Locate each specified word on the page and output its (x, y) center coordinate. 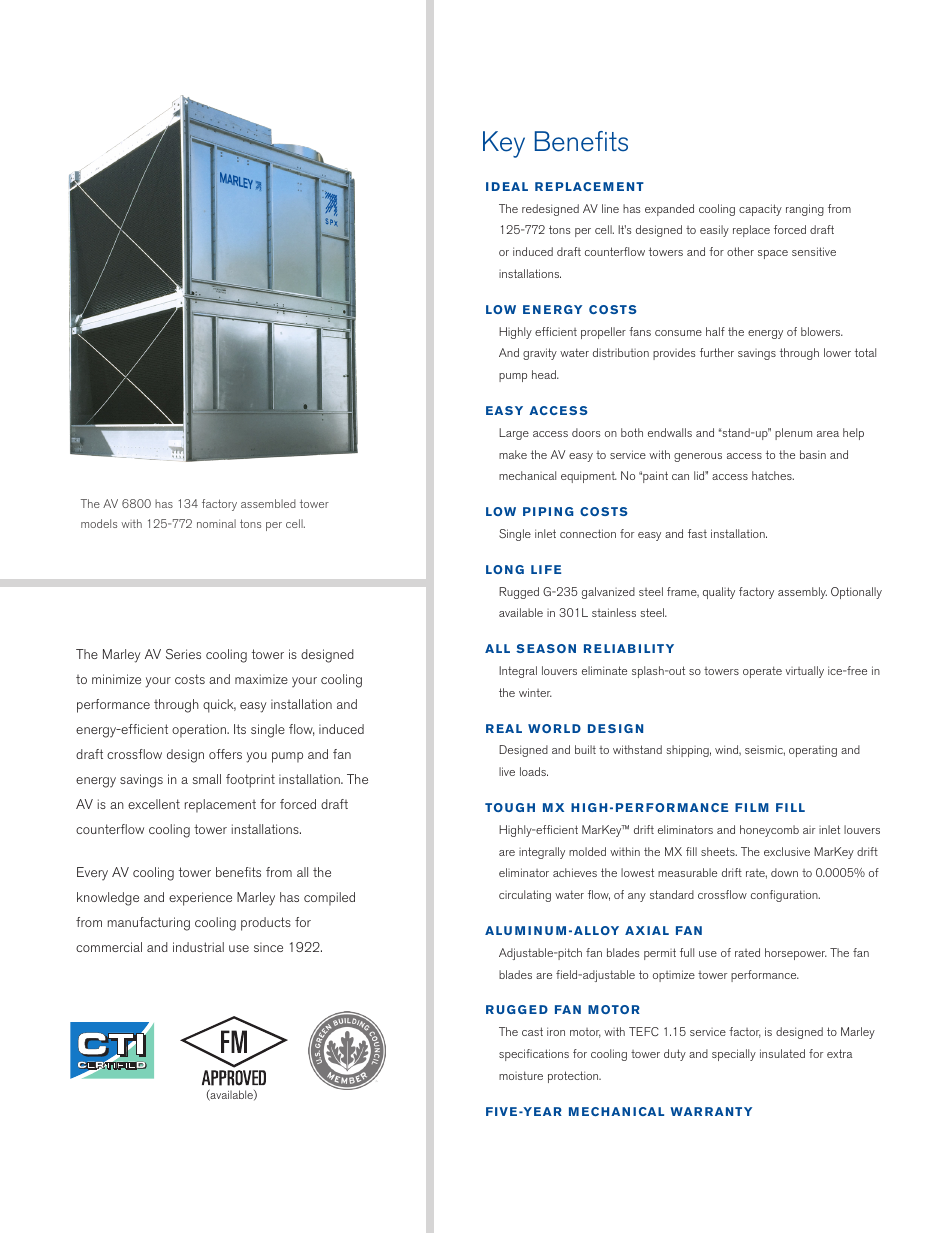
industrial (198, 947)
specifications (534, 1055)
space (773, 254)
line (610, 208)
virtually (805, 672)
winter (535, 692)
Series (183, 654)
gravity (540, 354)
